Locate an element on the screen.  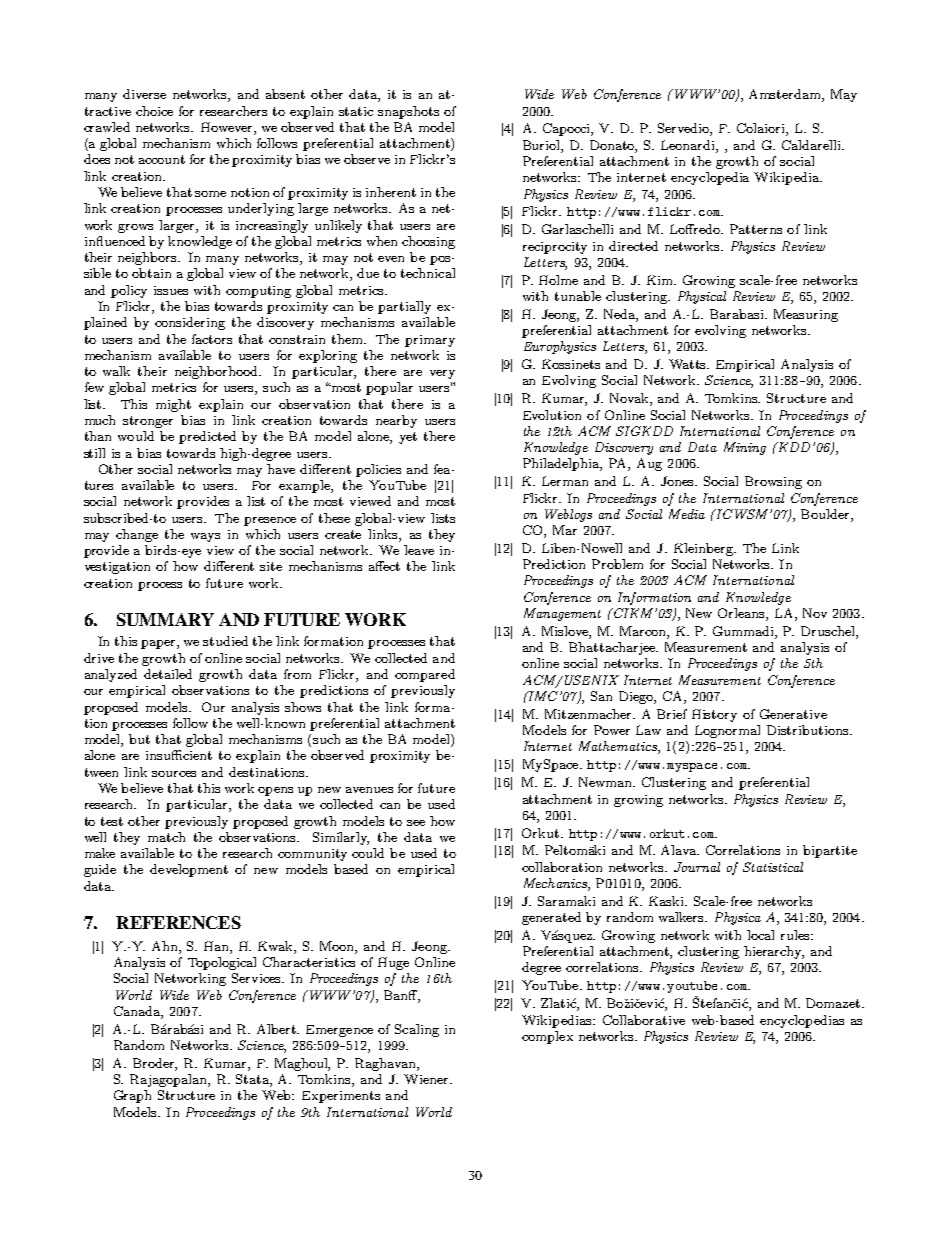
Statistical is located at coordinates (773, 867).
